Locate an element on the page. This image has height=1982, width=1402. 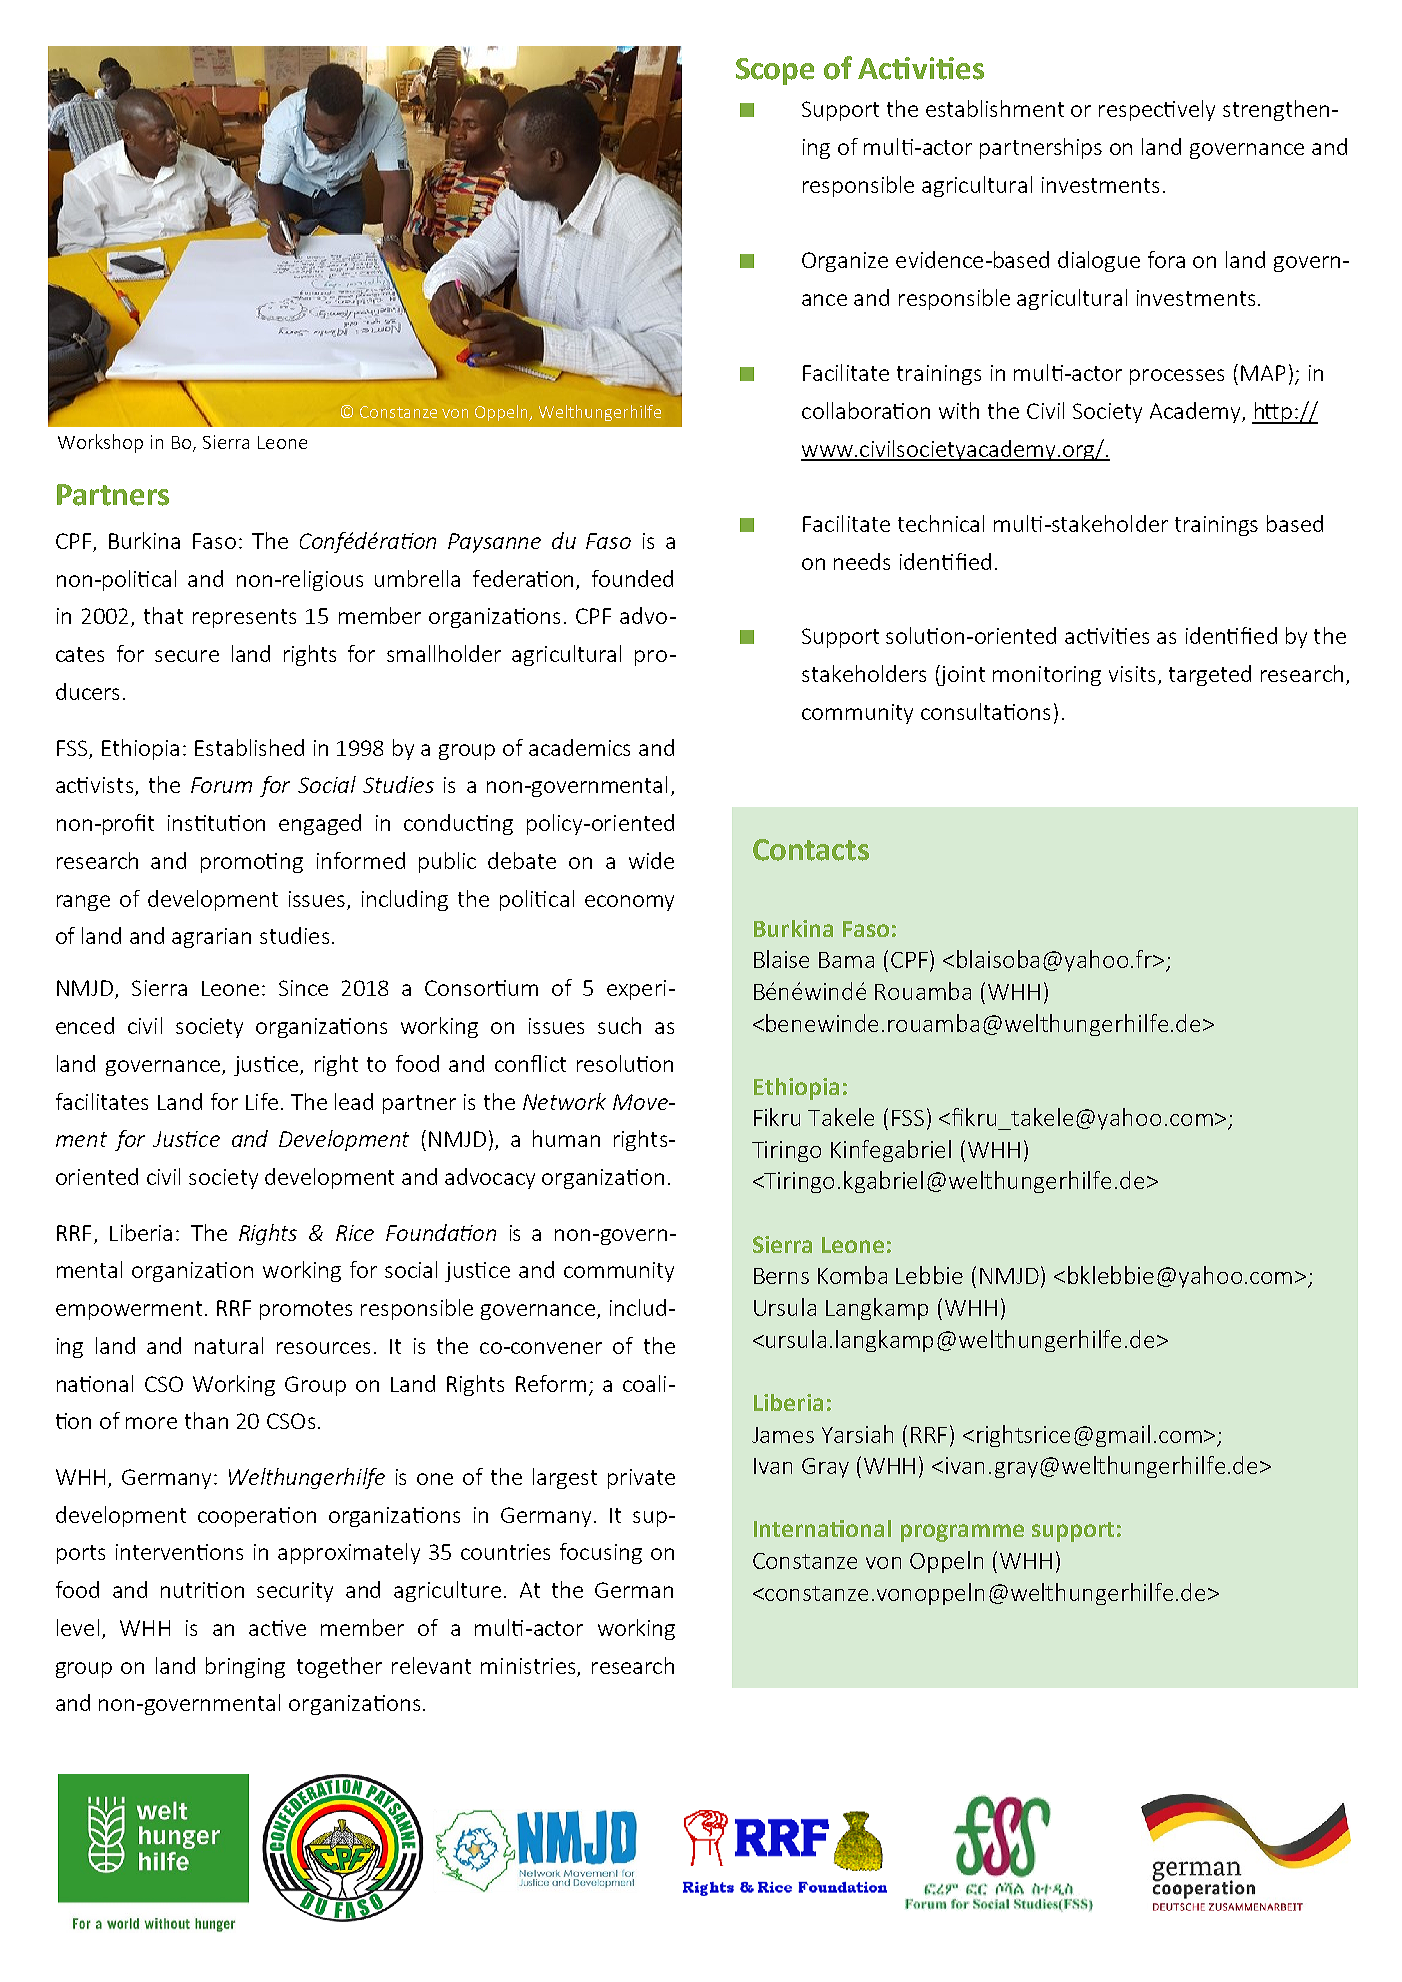
visits is located at coordinates (1132, 674).
